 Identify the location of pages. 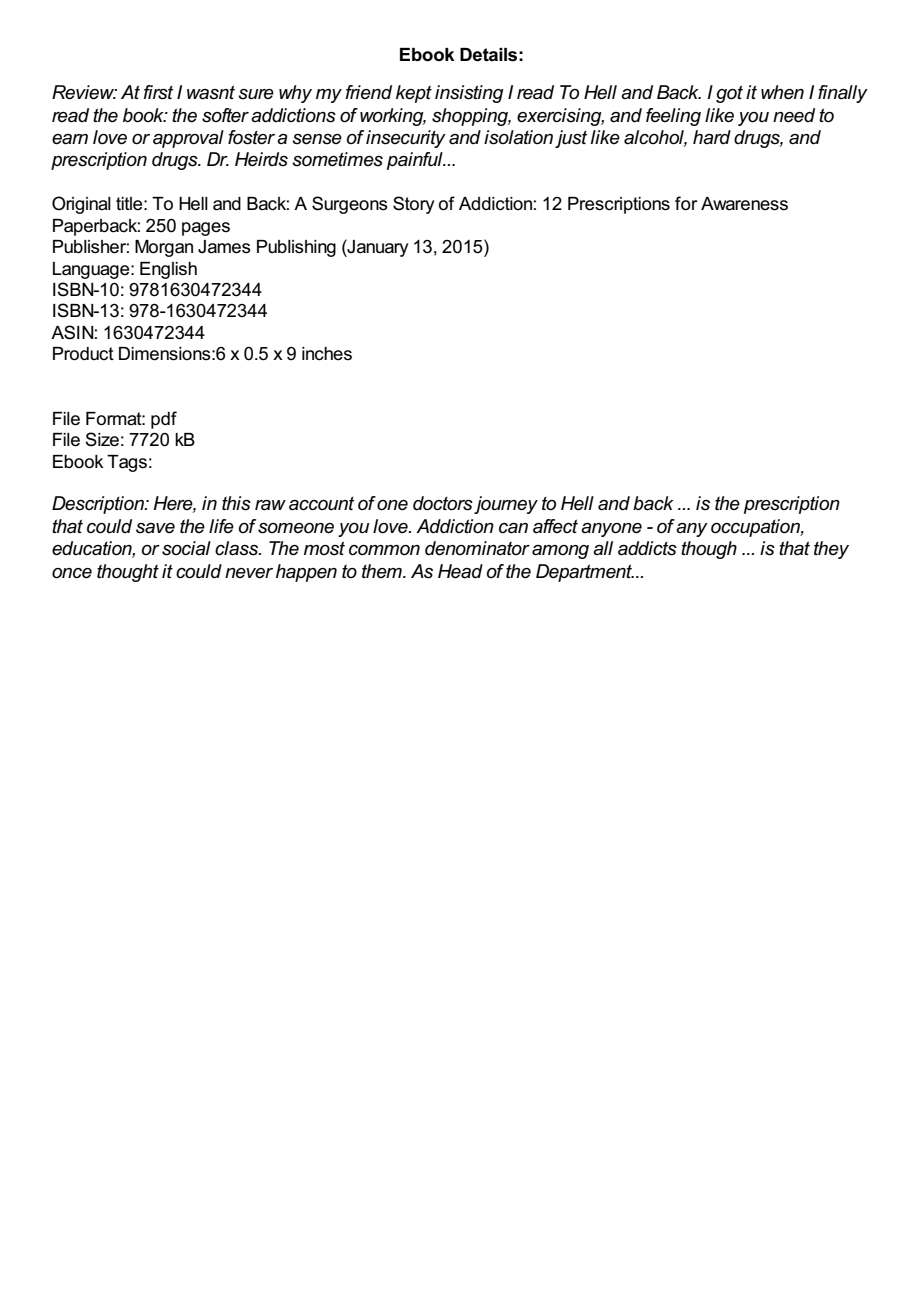
(206, 229).
